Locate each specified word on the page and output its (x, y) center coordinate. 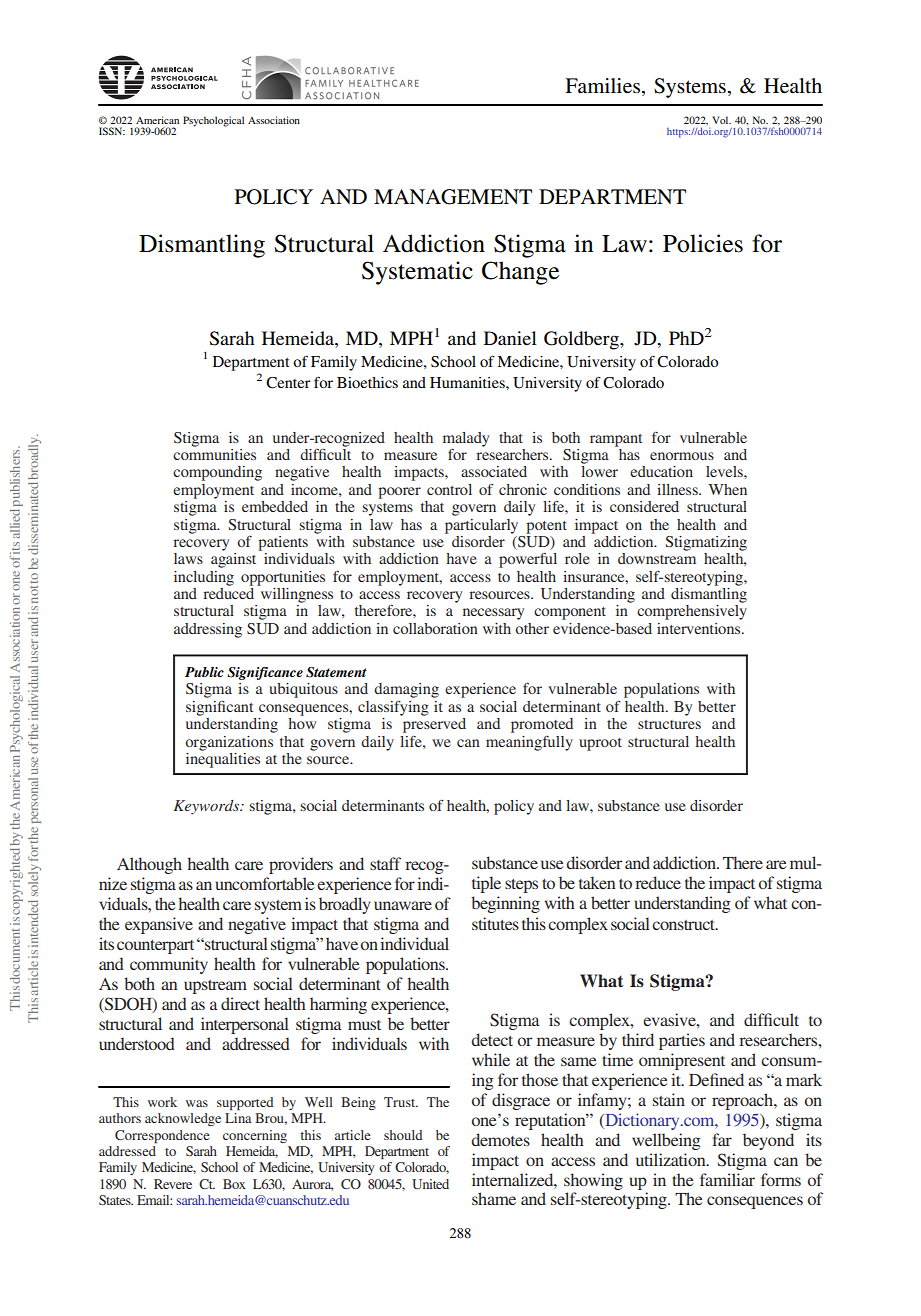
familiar (727, 1179)
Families (604, 87)
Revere (173, 1184)
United (430, 1184)
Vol (721, 120)
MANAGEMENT (453, 197)
